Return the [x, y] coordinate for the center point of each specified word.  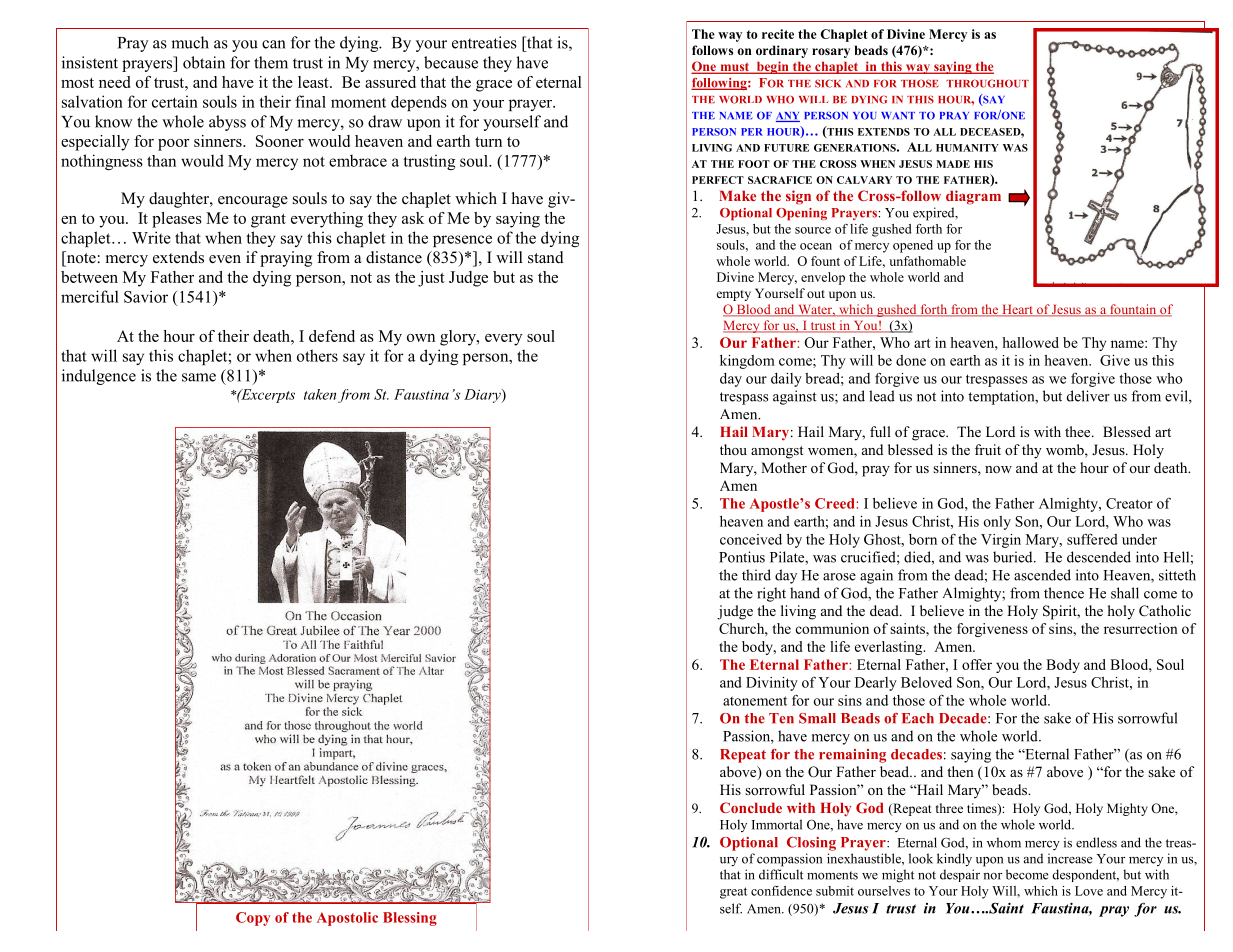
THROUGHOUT [987, 83]
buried [1014, 557]
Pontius [742, 557]
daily [786, 380]
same [199, 377]
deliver [1088, 396]
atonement [755, 701]
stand [546, 257]
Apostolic [347, 919]
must [735, 68]
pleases [177, 220]
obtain [204, 62]
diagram [973, 197]
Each [918, 718]
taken [320, 394]
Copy [253, 919]
